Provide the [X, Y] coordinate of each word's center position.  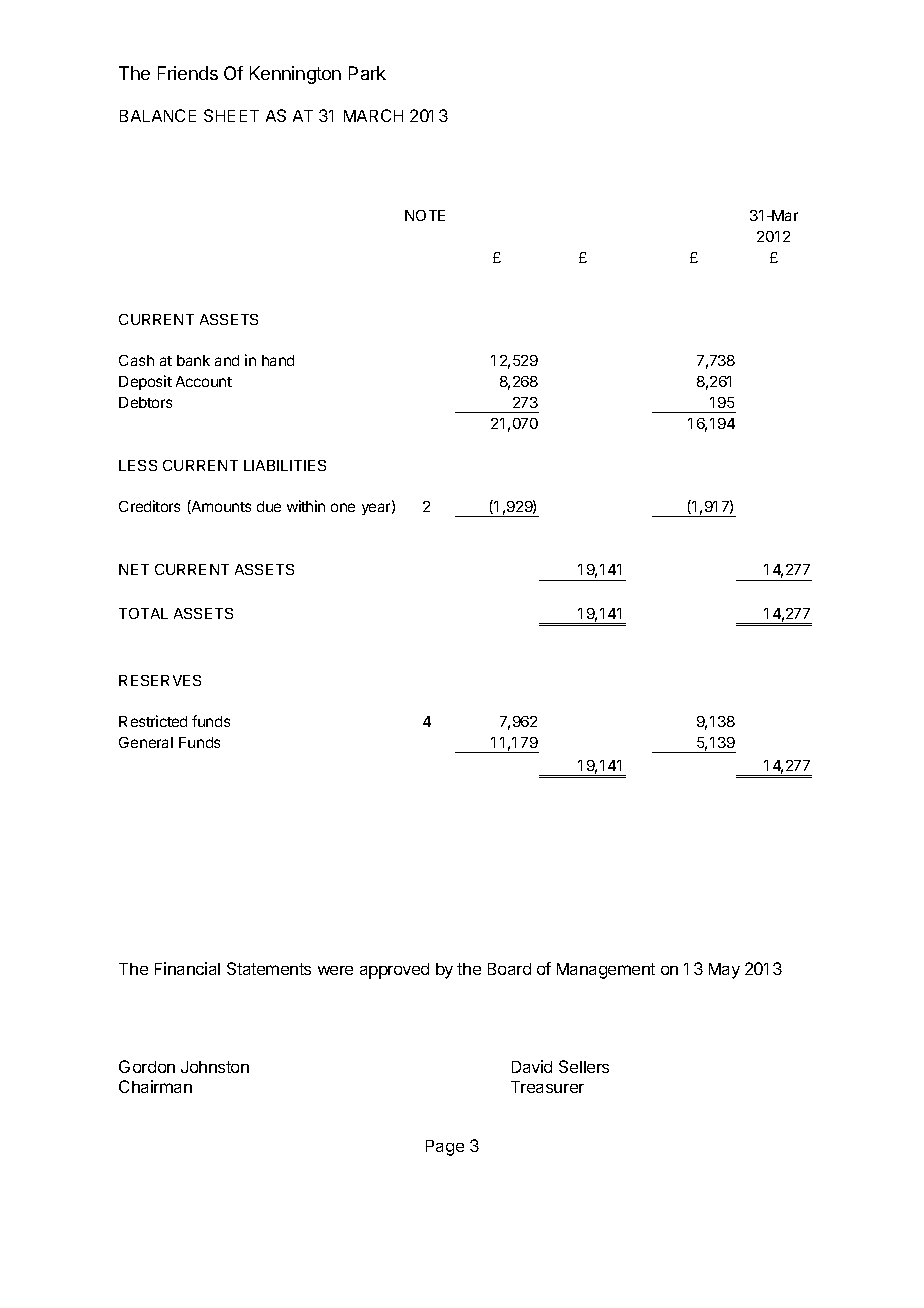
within [306, 506]
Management [606, 971]
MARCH [373, 115]
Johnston [215, 1067]
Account [204, 381]
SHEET [231, 115]
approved [394, 971]
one [343, 507]
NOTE [425, 215]
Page [445, 1148]
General [146, 742]
